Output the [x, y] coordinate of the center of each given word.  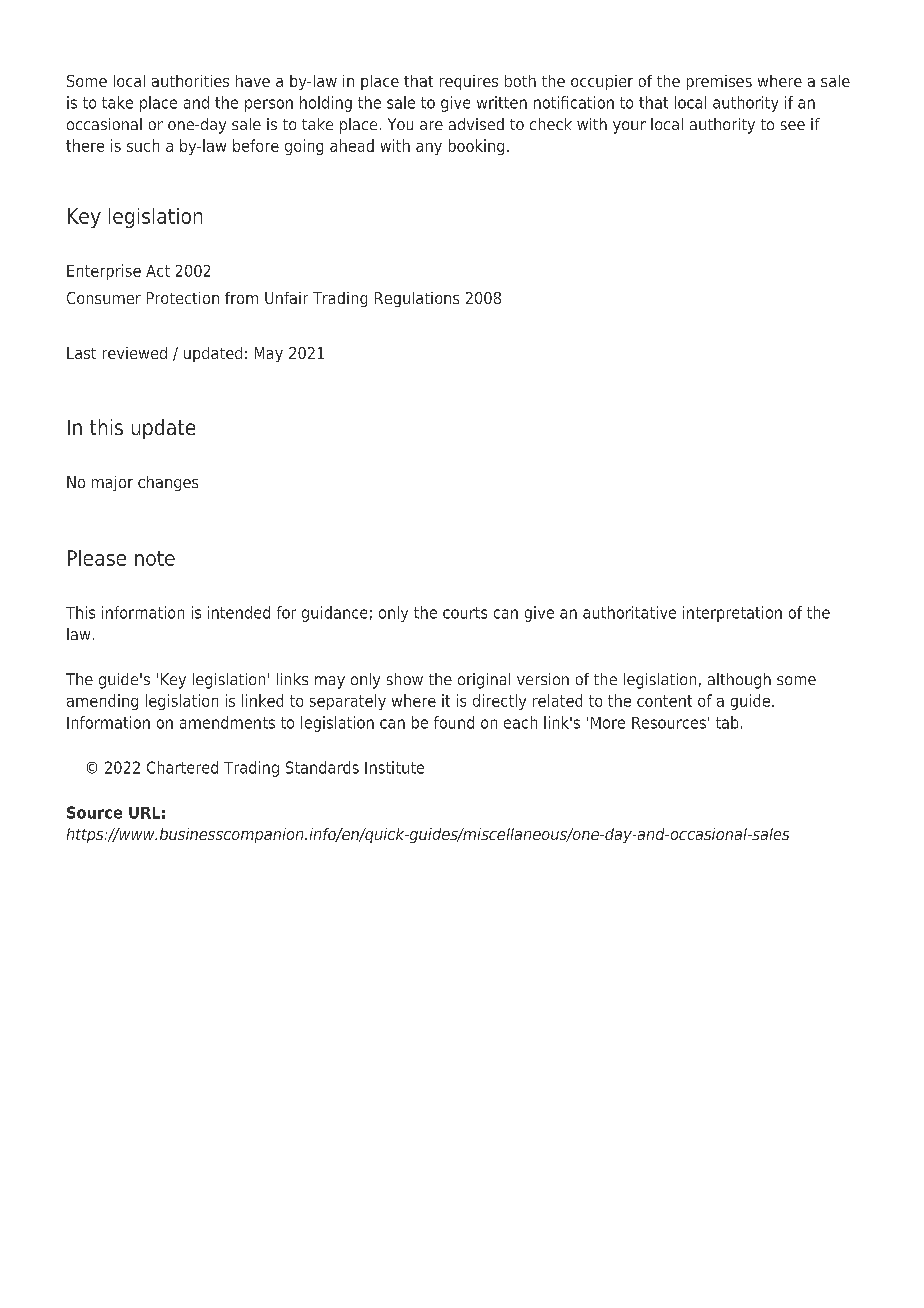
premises [719, 82]
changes [168, 483]
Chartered [182, 767]
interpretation [732, 614]
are [431, 125]
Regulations [417, 299]
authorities [190, 81]
